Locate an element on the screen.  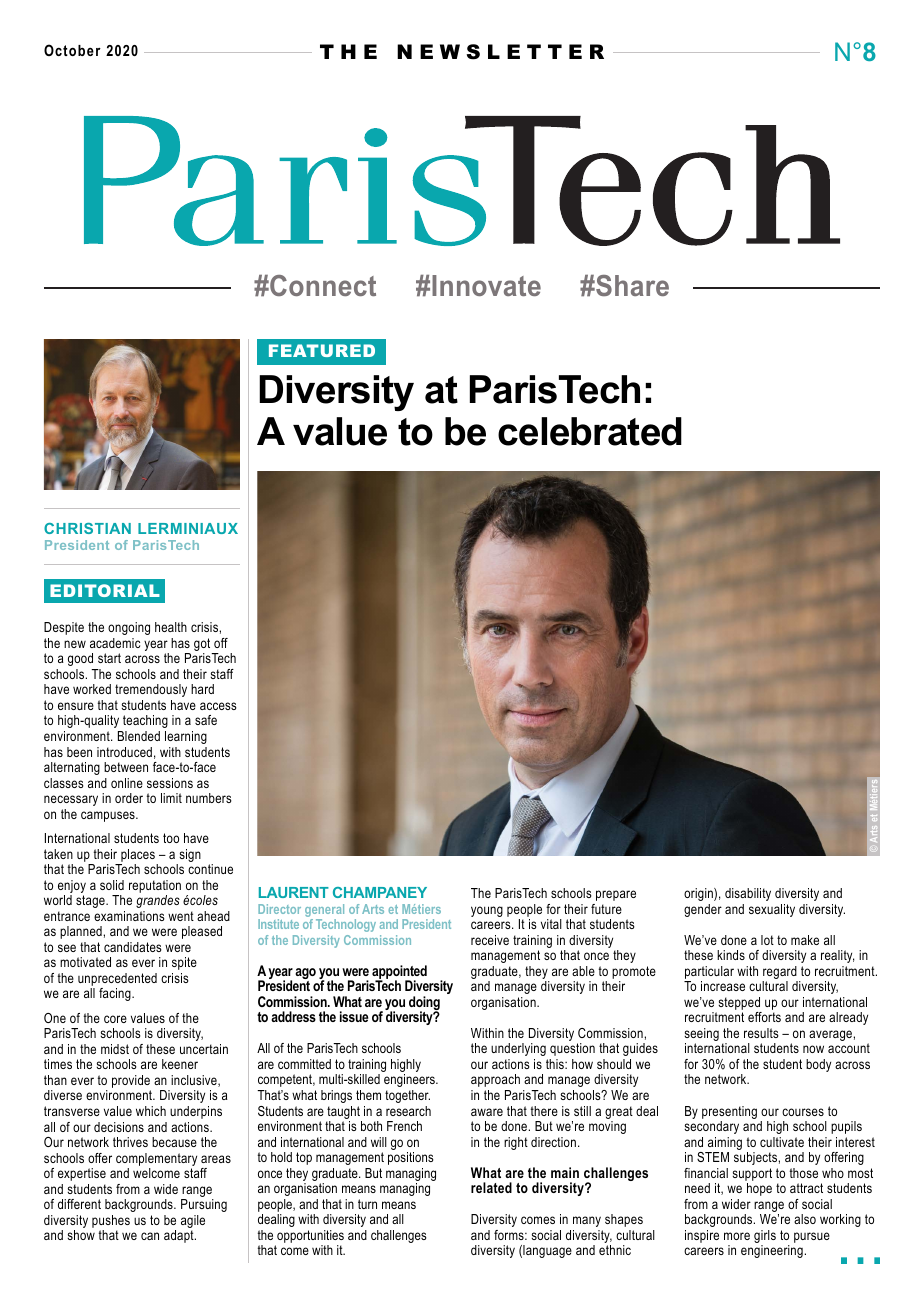
Innovate is located at coordinates (486, 285).
